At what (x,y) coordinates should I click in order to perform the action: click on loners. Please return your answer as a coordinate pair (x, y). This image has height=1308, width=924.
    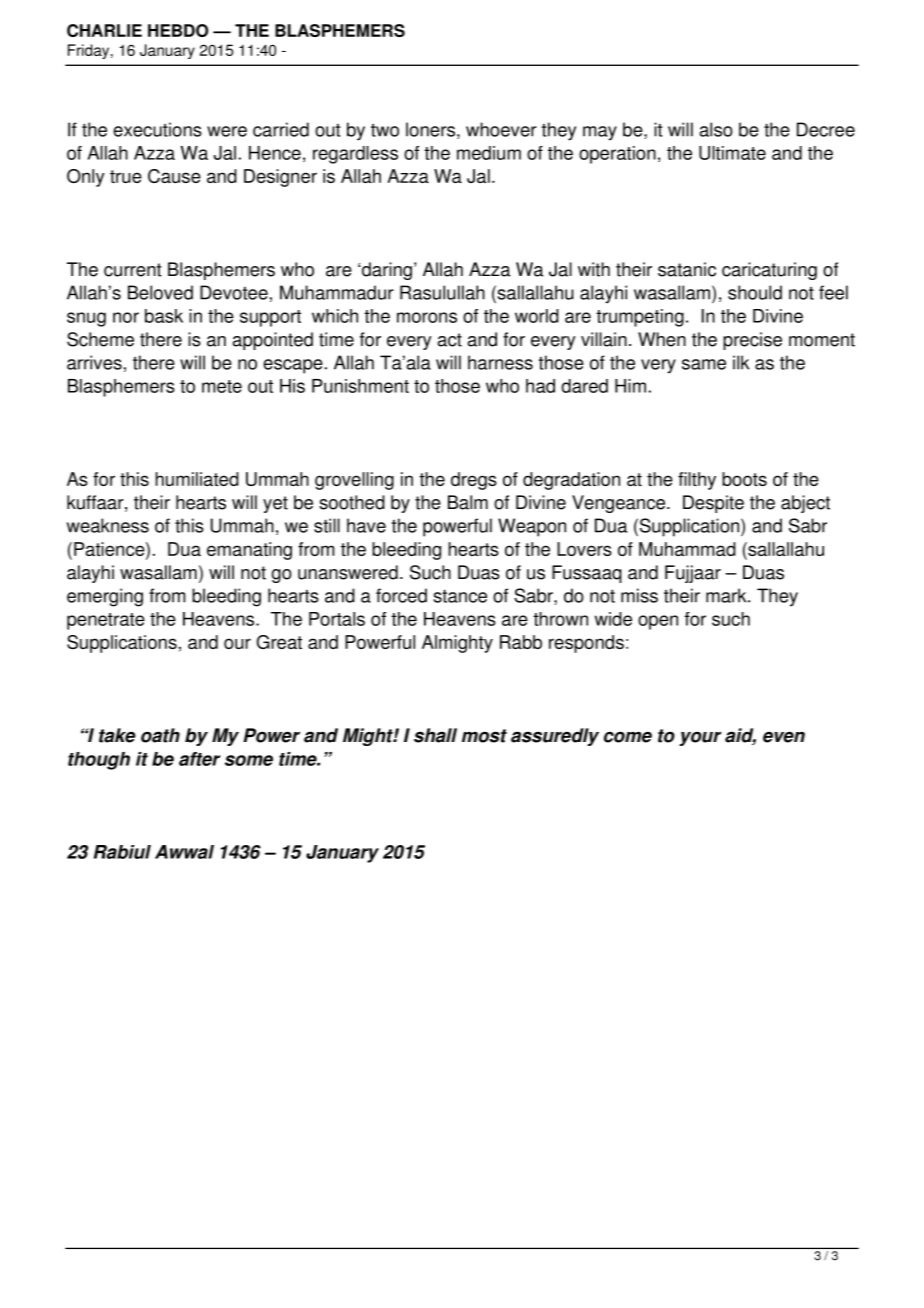
    Looking at the image, I should click on (430, 129).
